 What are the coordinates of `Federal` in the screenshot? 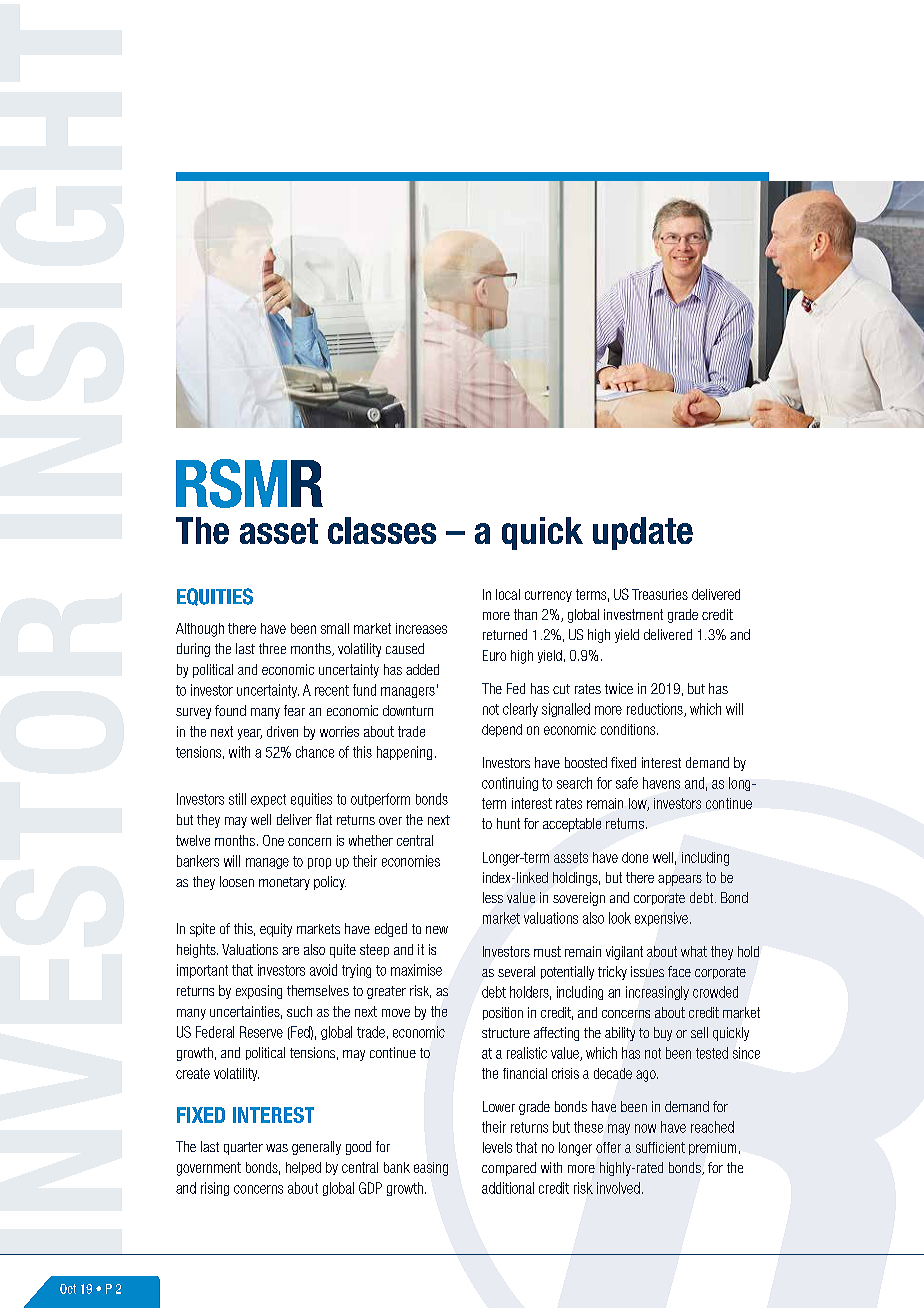 It's located at (215, 1032).
